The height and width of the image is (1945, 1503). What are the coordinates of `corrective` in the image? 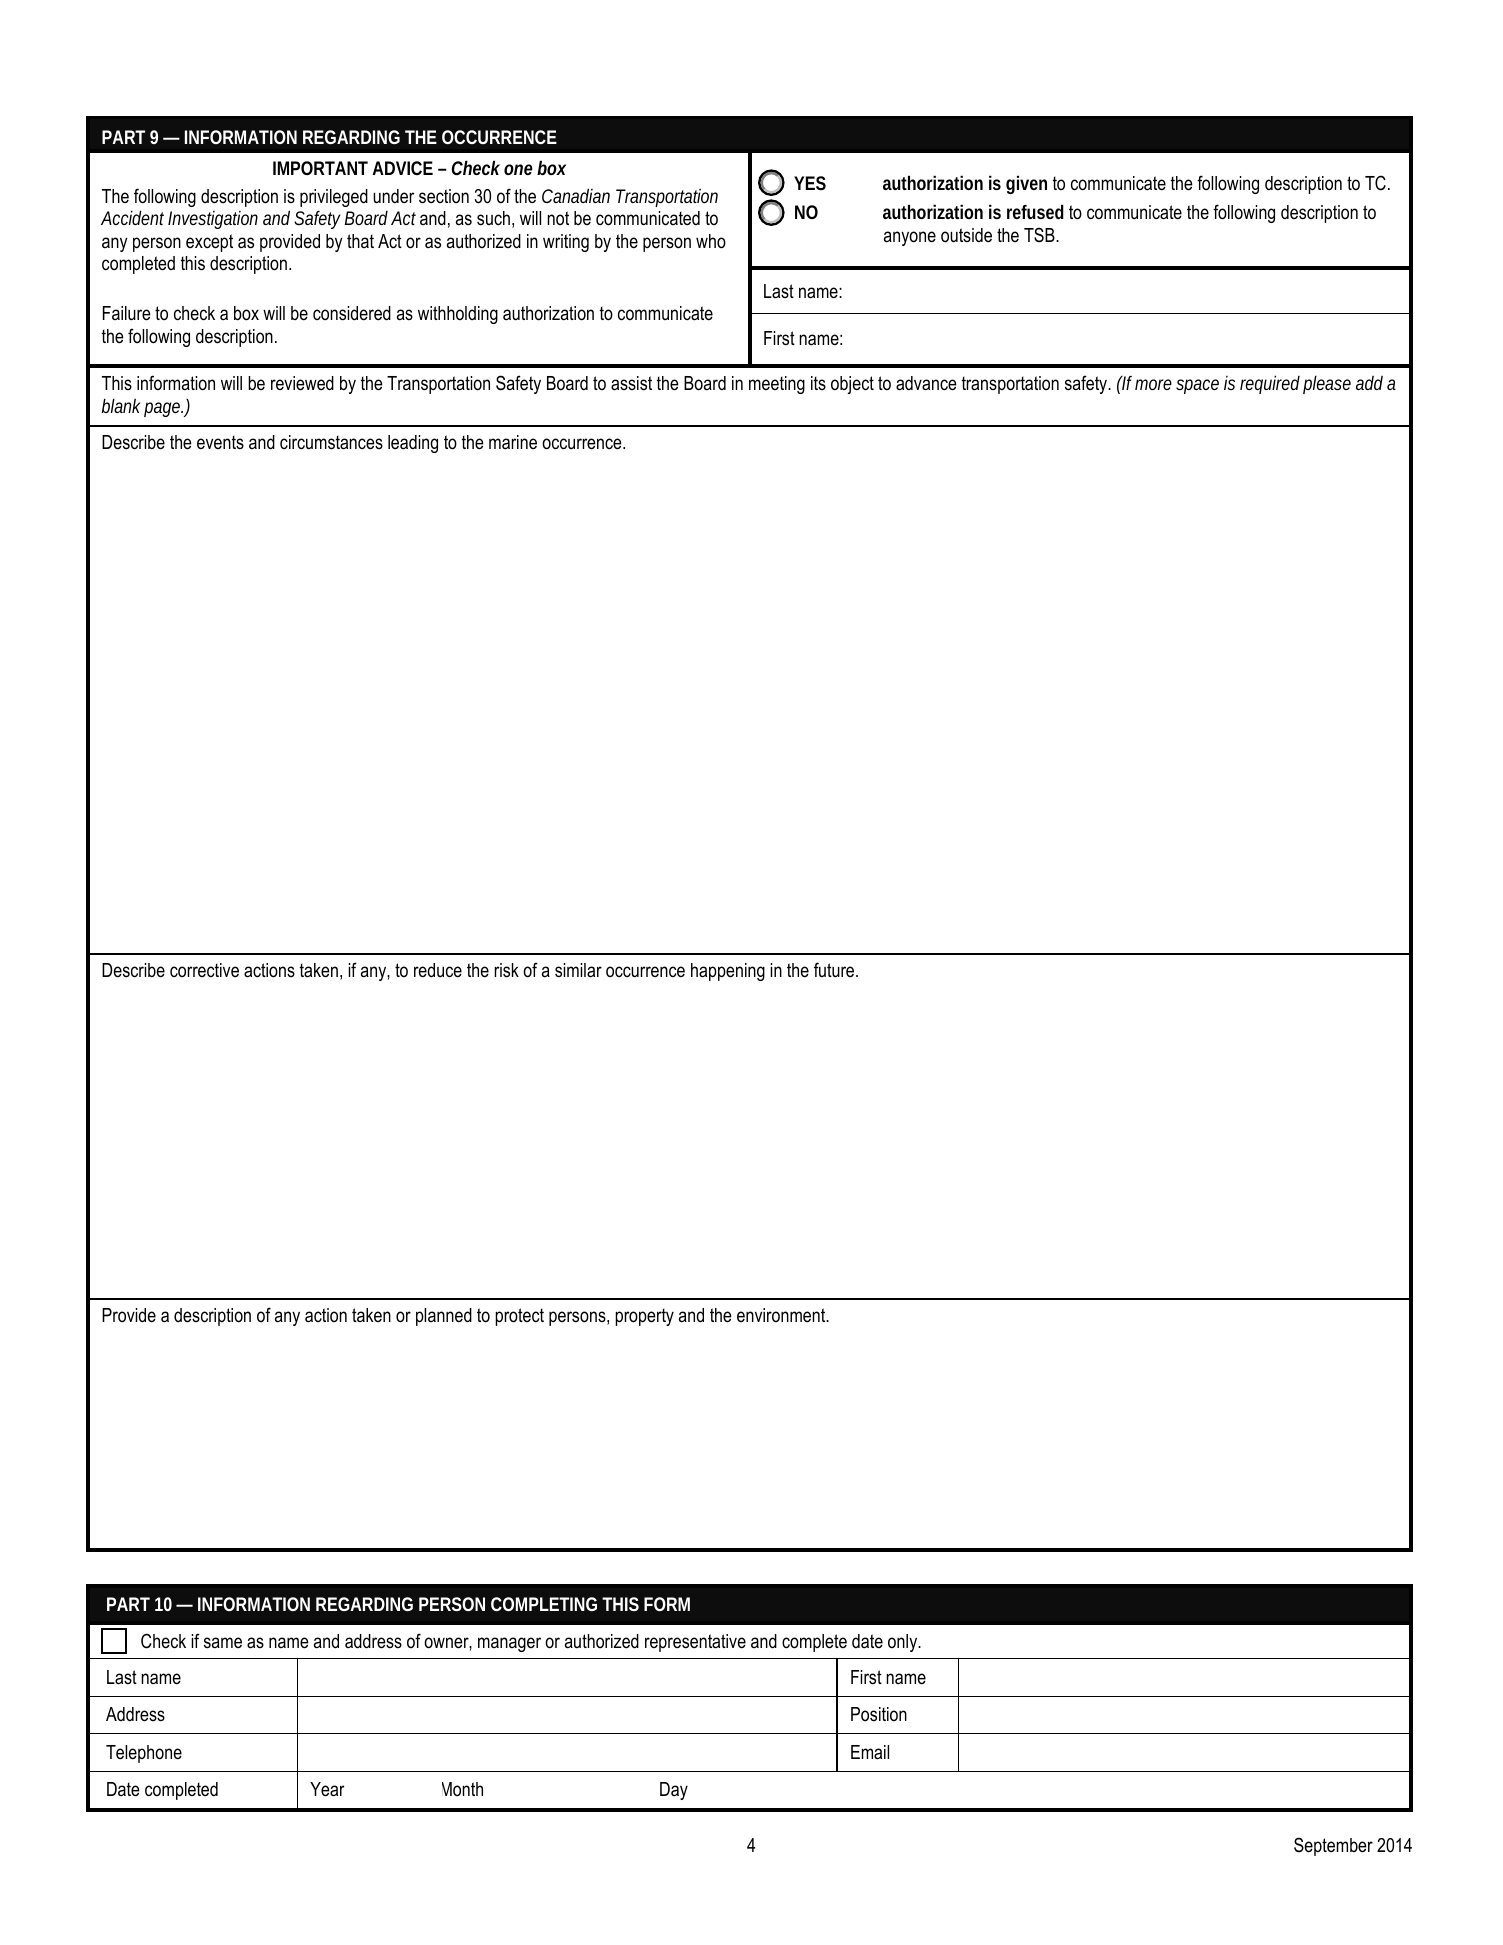 It's located at (204, 970).
